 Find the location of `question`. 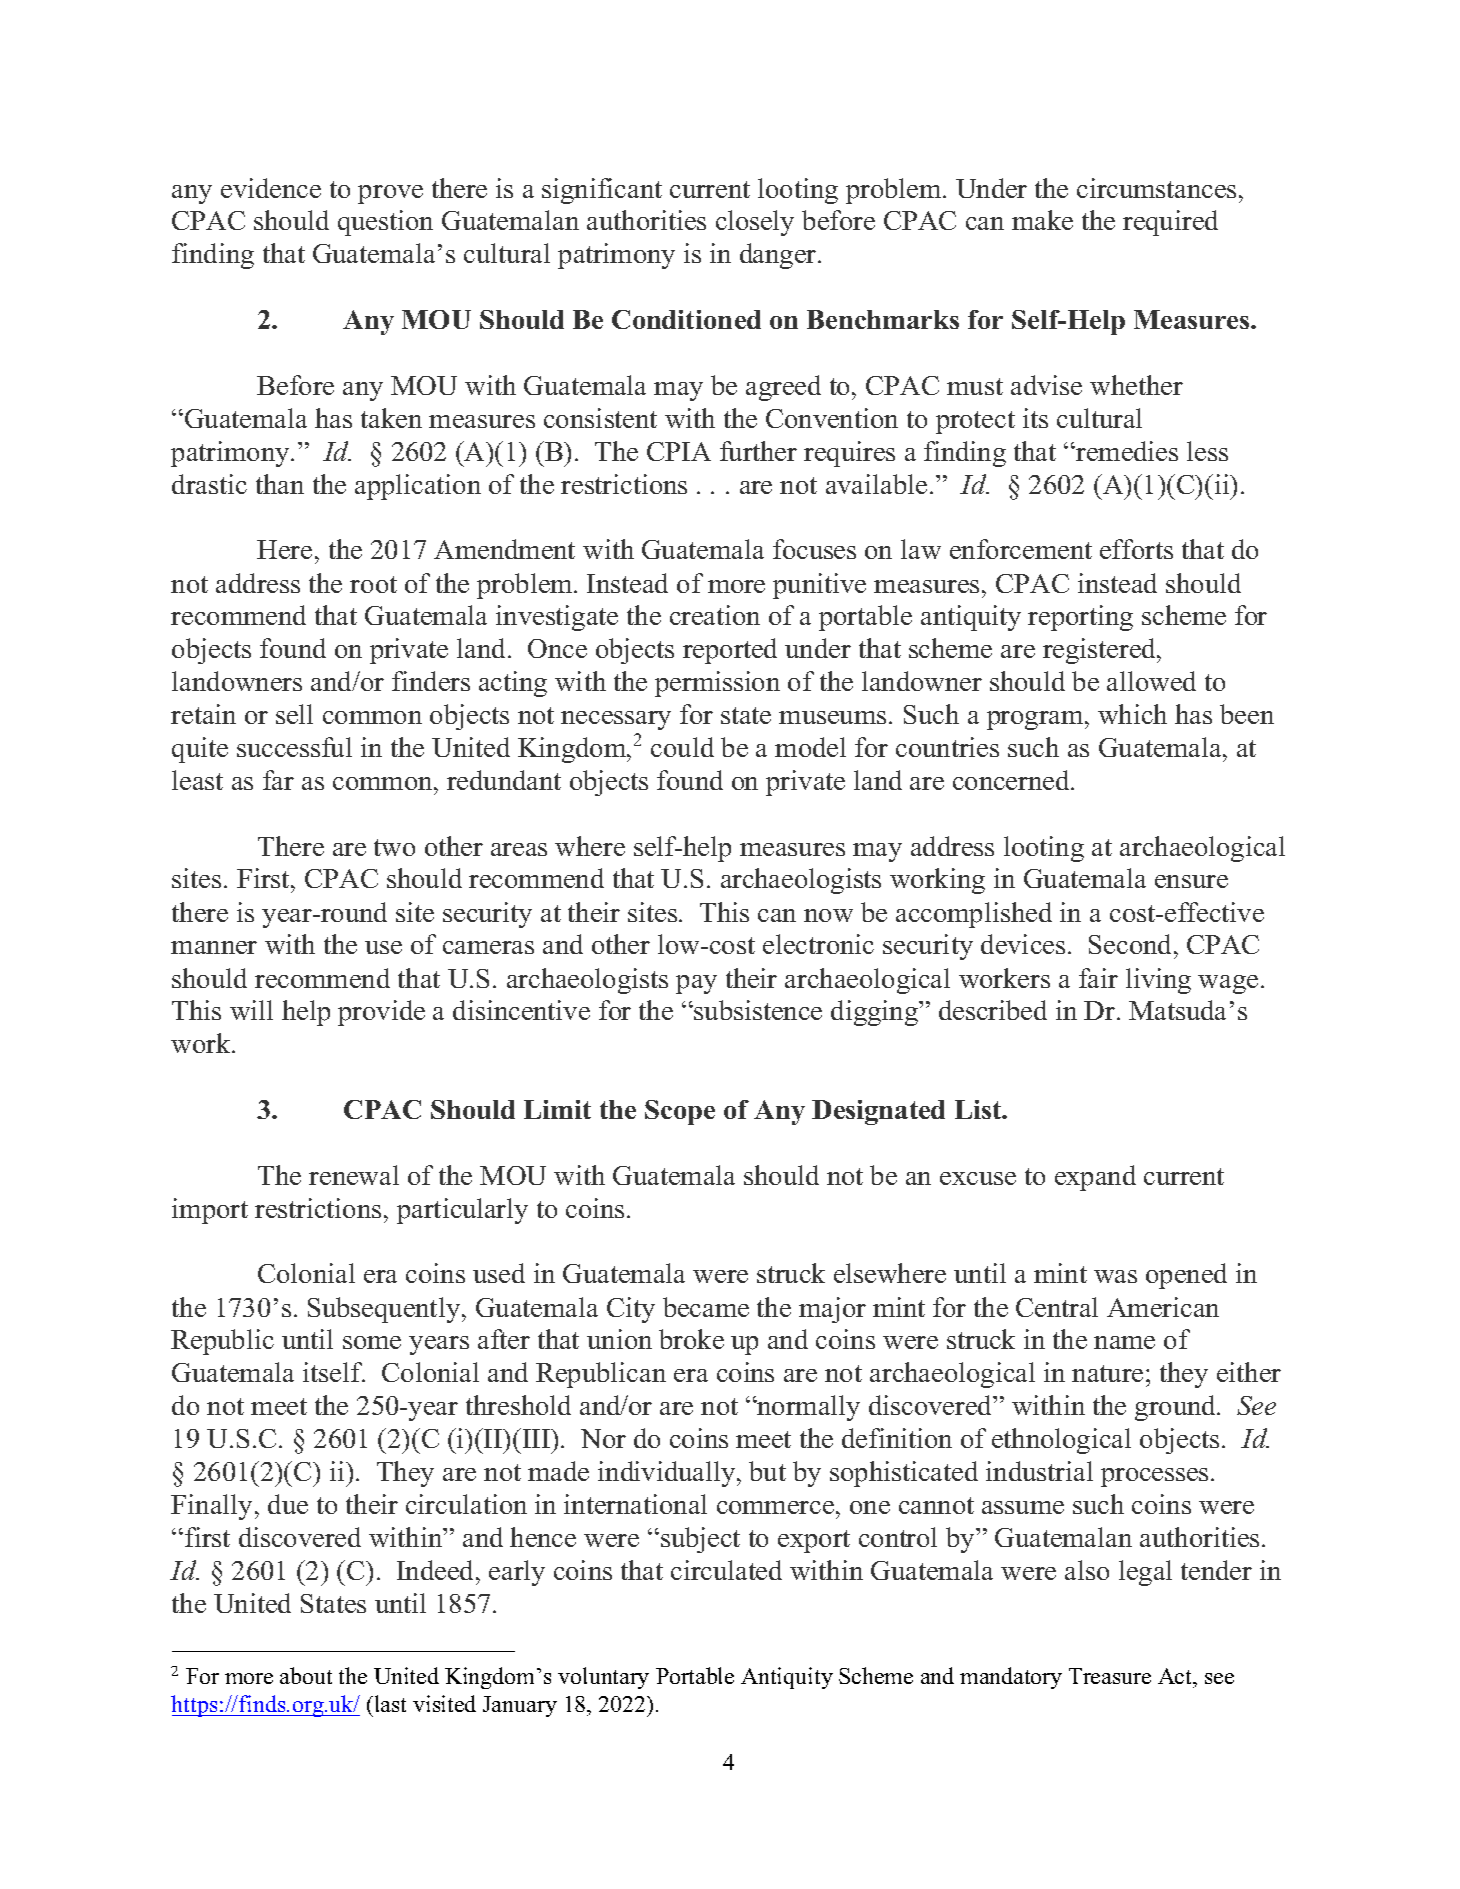

question is located at coordinates (385, 223).
